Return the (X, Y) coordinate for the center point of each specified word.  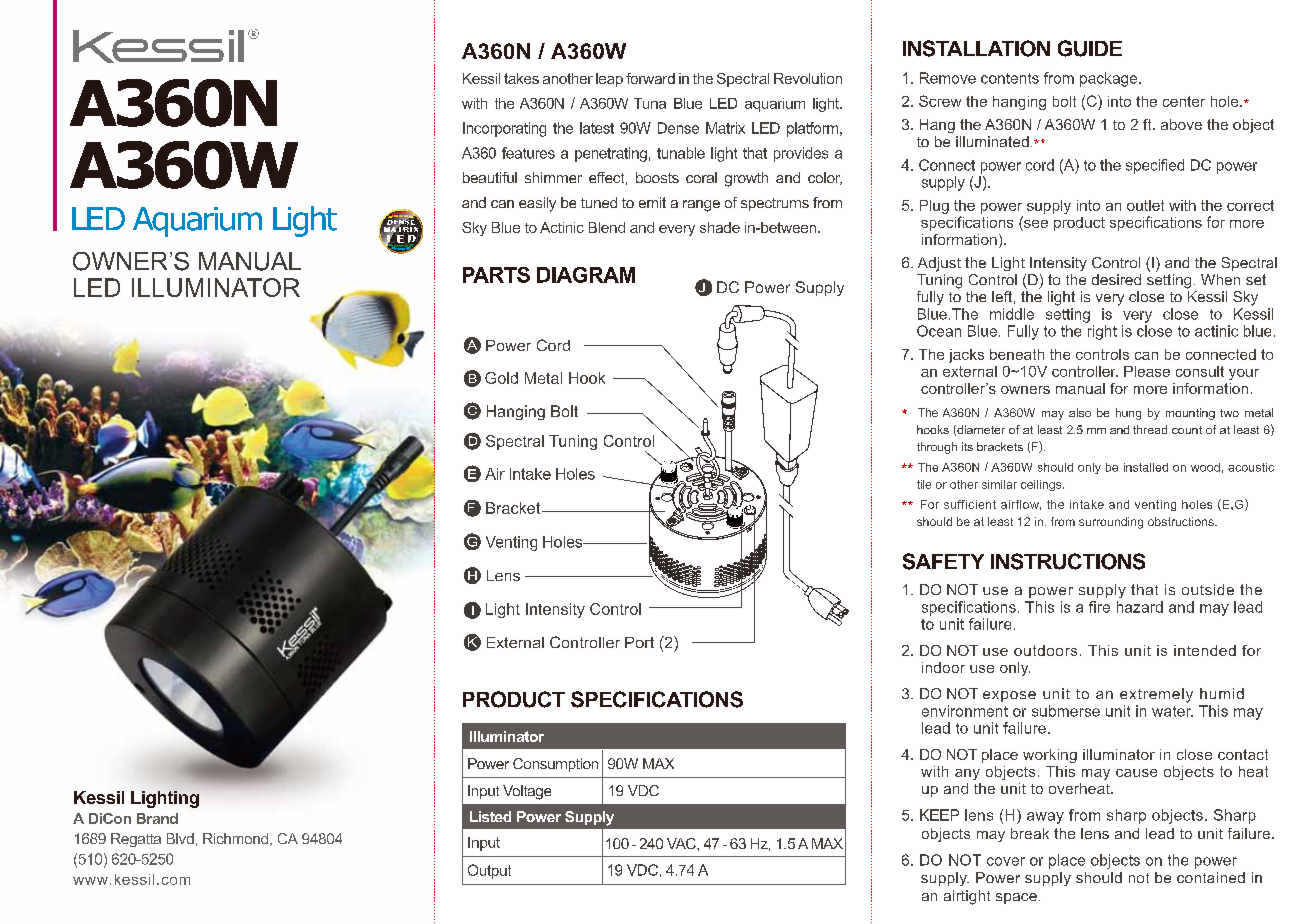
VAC (682, 843)
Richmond (237, 839)
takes (521, 78)
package (1110, 79)
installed (1146, 467)
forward (650, 78)
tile (924, 484)
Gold (501, 378)
